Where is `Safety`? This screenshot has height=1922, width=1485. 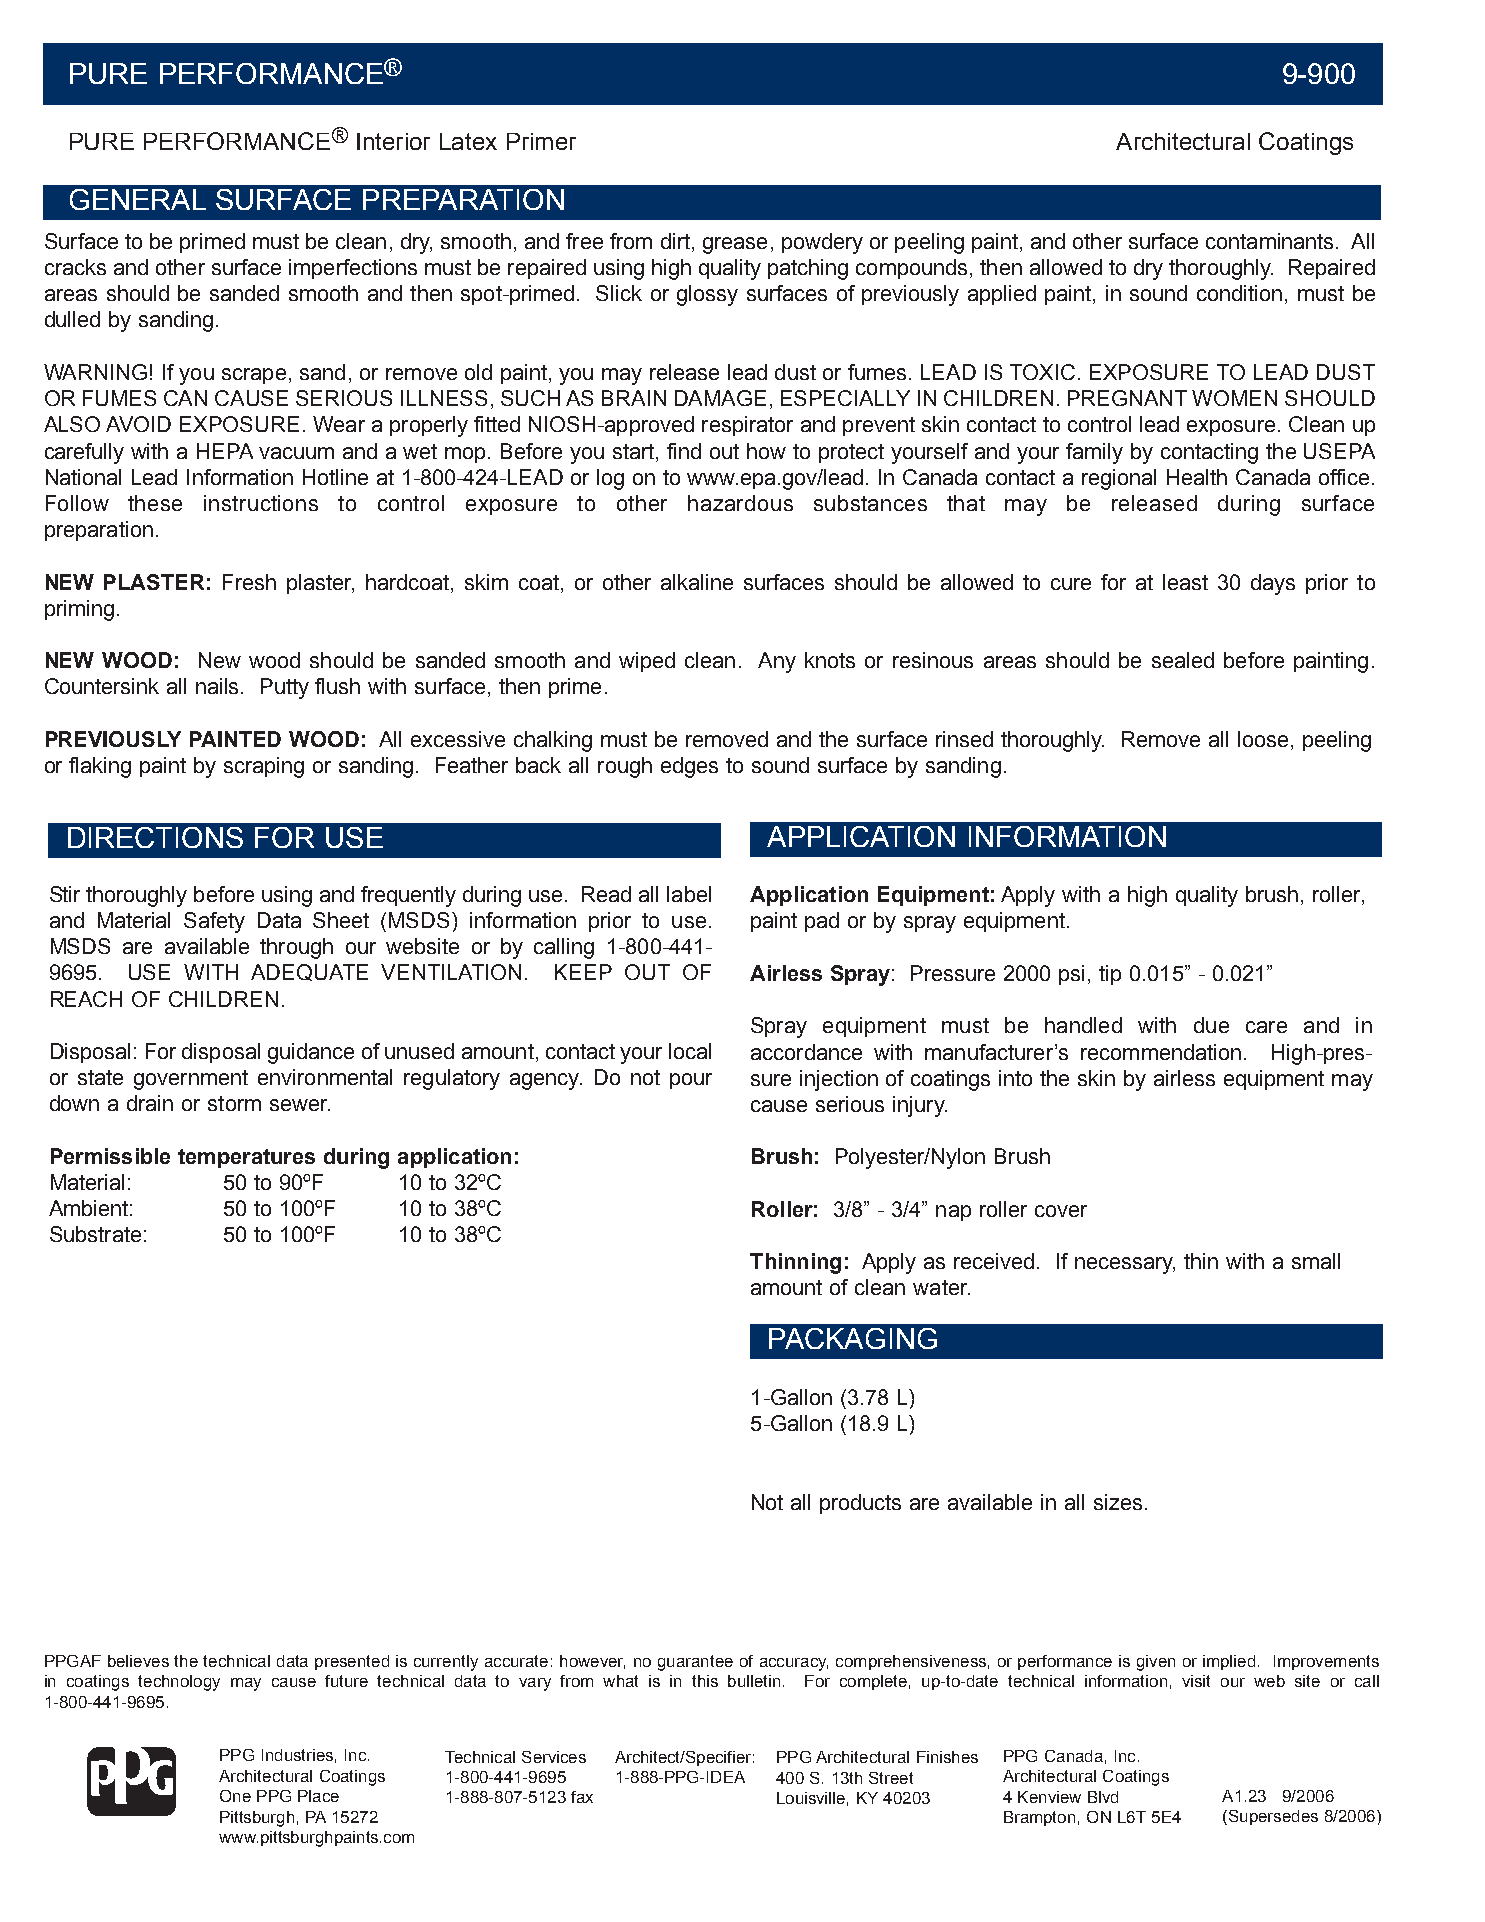 Safety is located at coordinates (214, 922).
